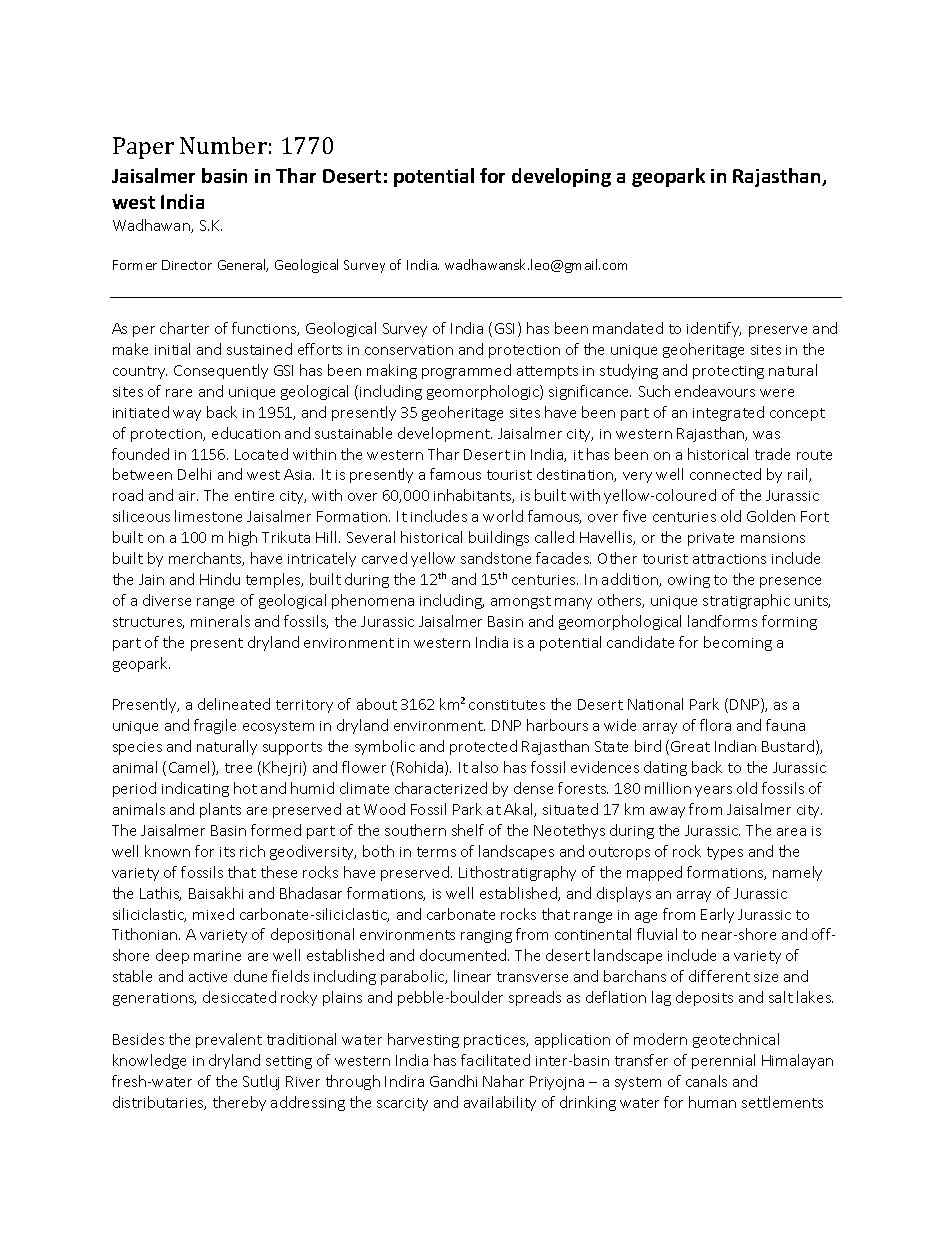  Describe the element at coordinates (239, 1103) in the screenshot. I see `thereby` at that location.
